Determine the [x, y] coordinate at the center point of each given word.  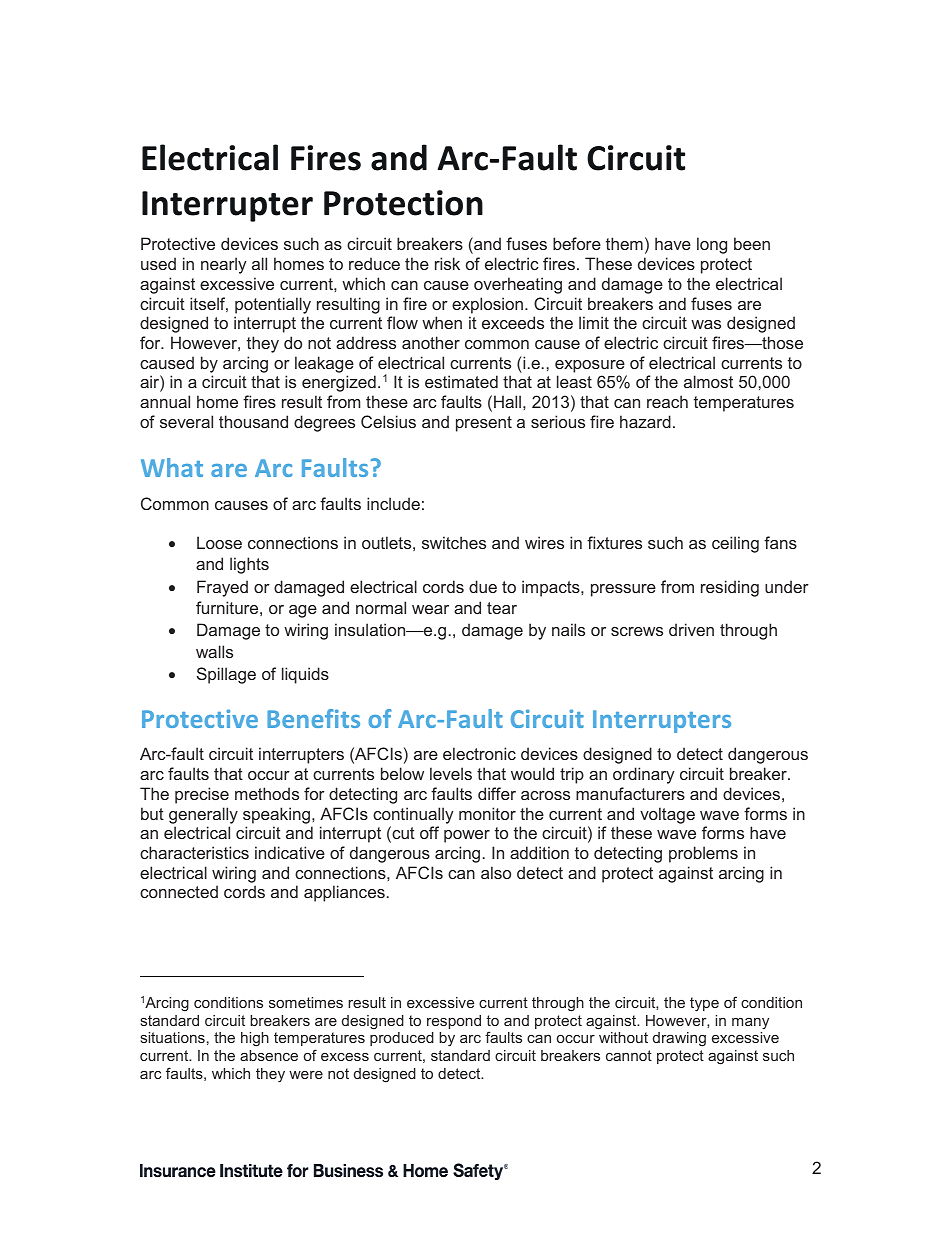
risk [447, 263]
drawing [679, 1039]
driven [691, 629]
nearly [224, 265]
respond [454, 1022]
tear [502, 608]
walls [214, 651]
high [255, 1039]
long [712, 245]
